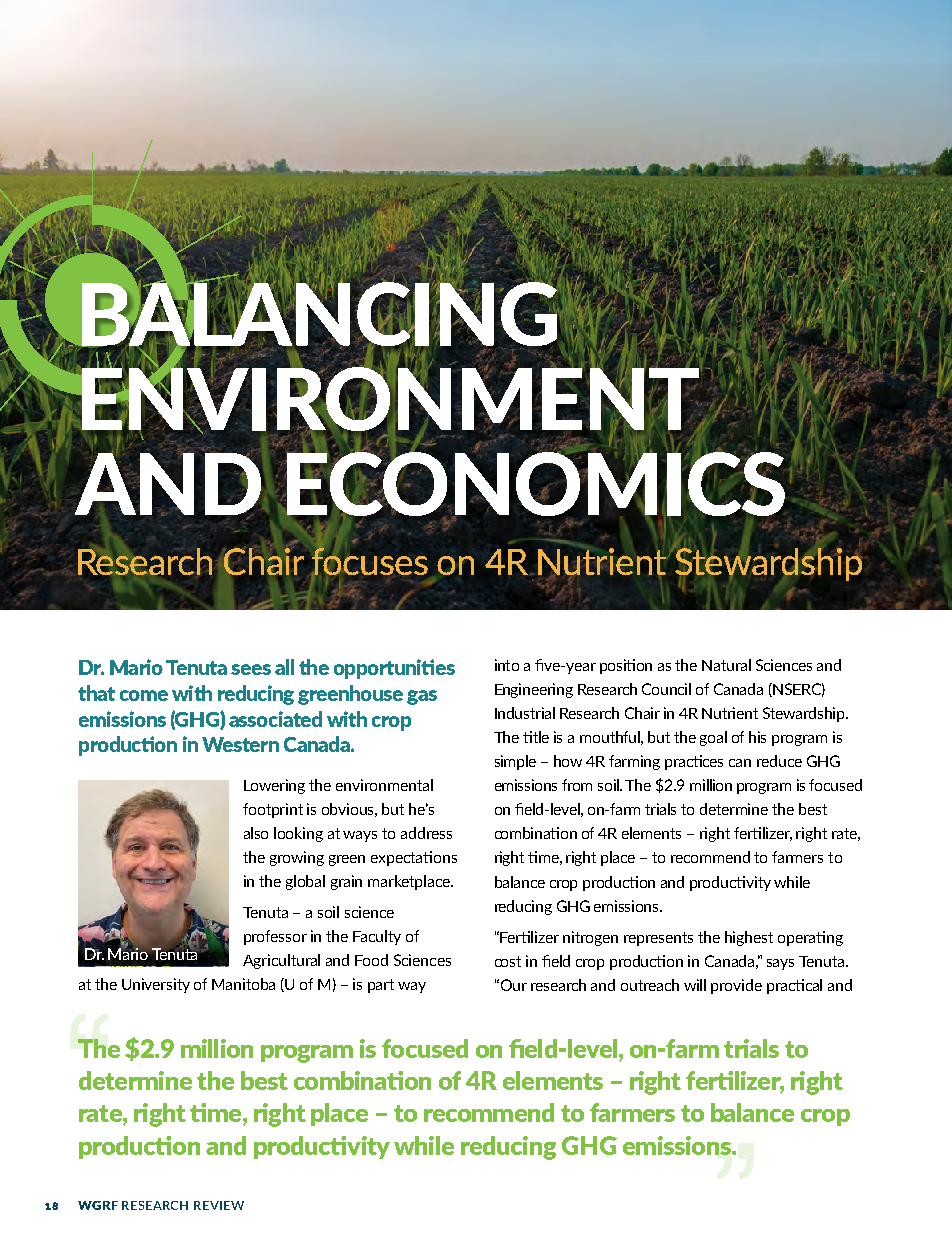 This screenshot has height=1241, width=952. What do you see at coordinates (422, 697) in the screenshot?
I see `gas` at bounding box center [422, 697].
